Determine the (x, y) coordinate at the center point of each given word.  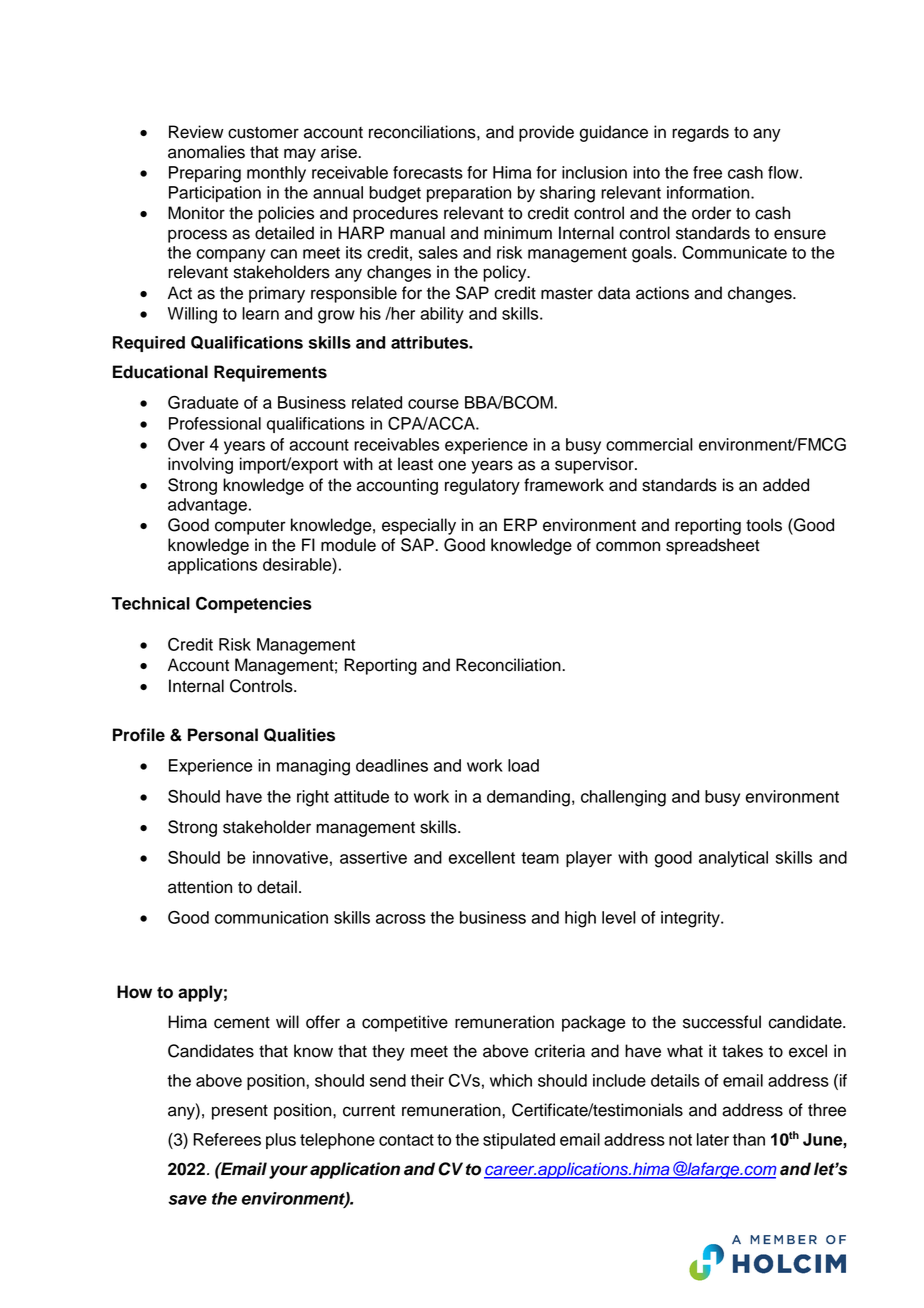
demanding (528, 798)
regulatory (482, 486)
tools (764, 525)
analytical (733, 859)
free (707, 172)
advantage (207, 506)
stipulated (519, 1141)
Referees (227, 1139)
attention (200, 887)
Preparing (205, 174)
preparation (469, 194)
